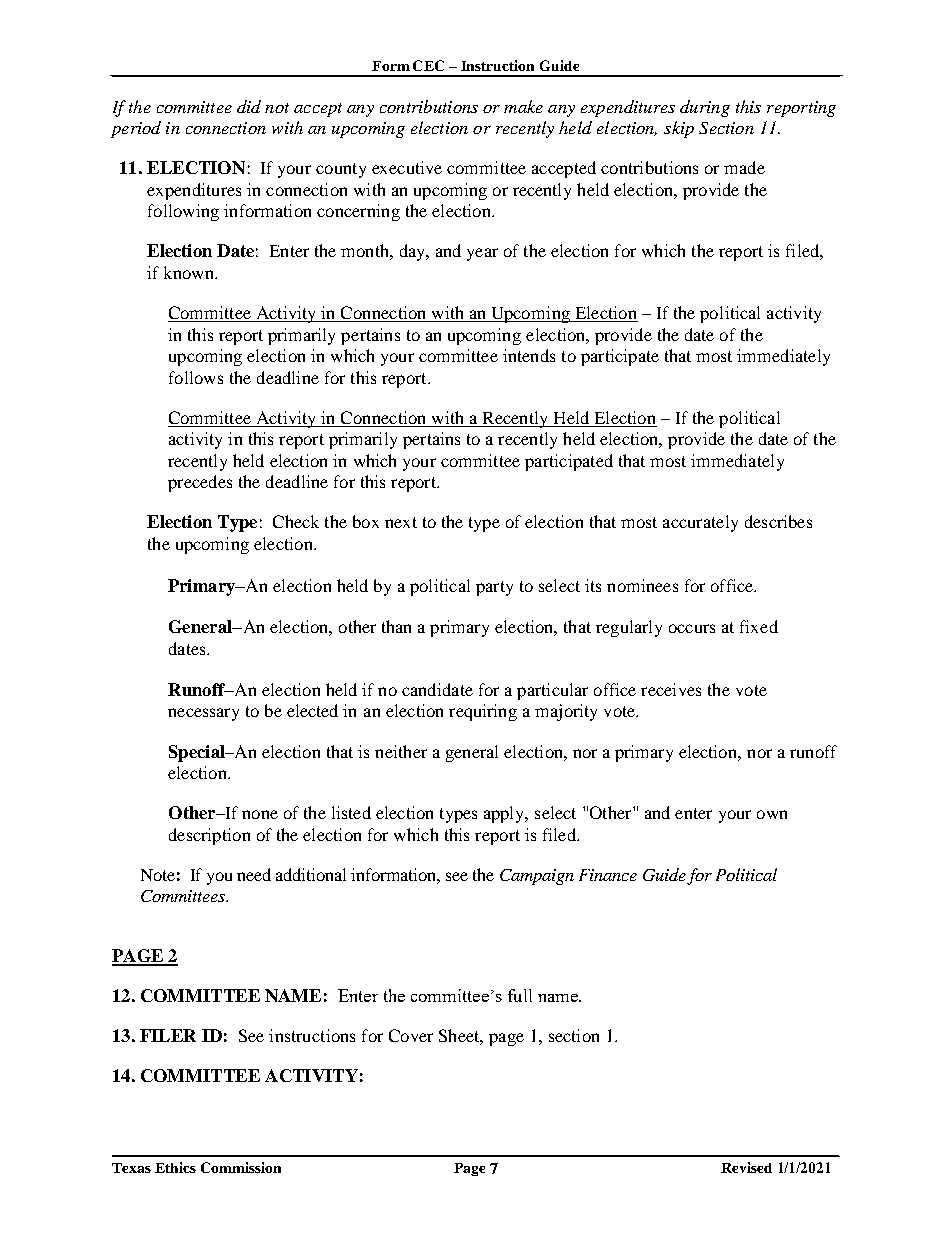 The width and height of the image is (952, 1233). Describe the element at coordinates (529, 355) in the image. I see `intends` at that location.
